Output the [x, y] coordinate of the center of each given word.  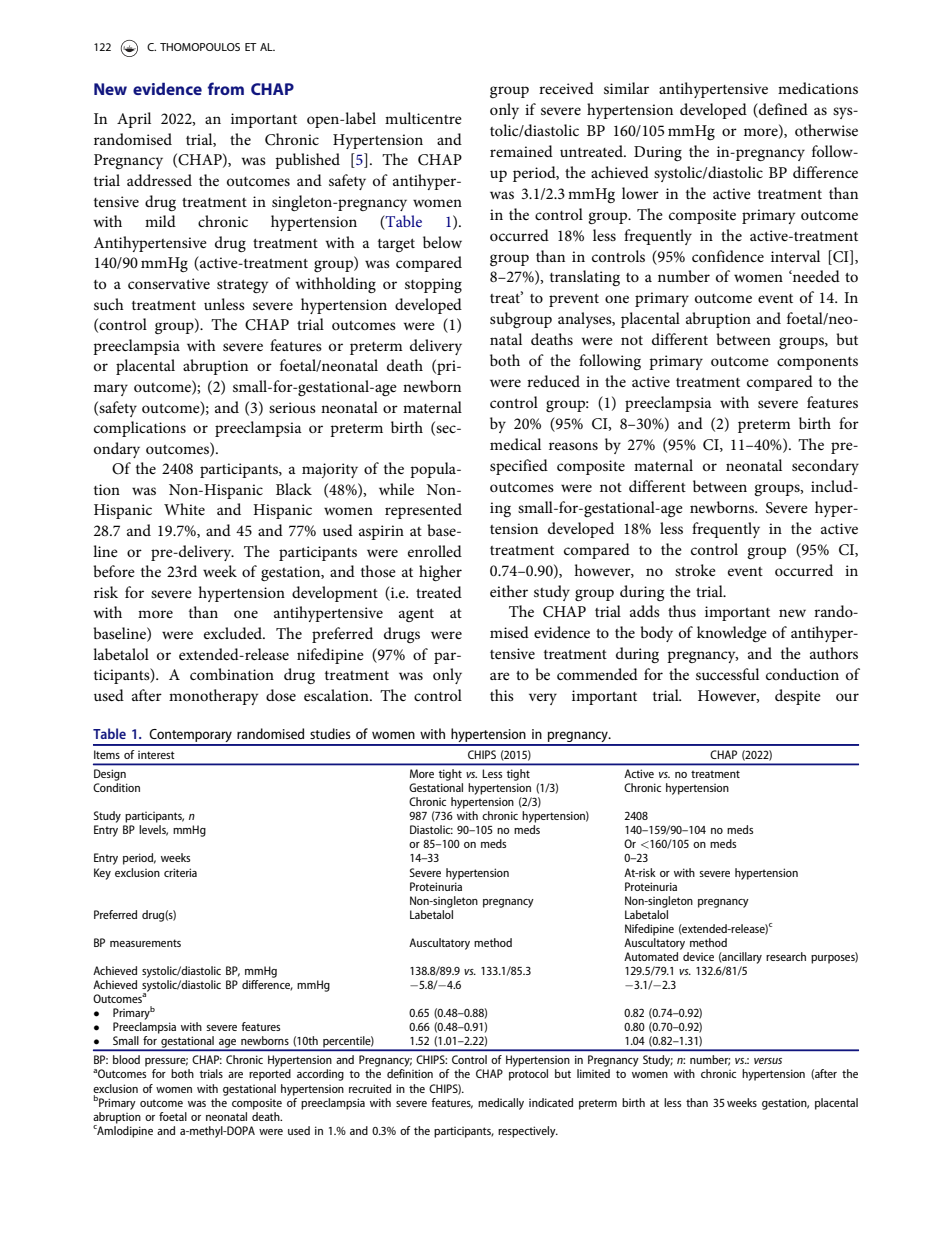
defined [782, 110]
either [509, 591]
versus [768, 1061]
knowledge [732, 634]
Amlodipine [124, 1130]
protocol [528, 1075]
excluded [234, 633]
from [226, 88]
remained [521, 151]
